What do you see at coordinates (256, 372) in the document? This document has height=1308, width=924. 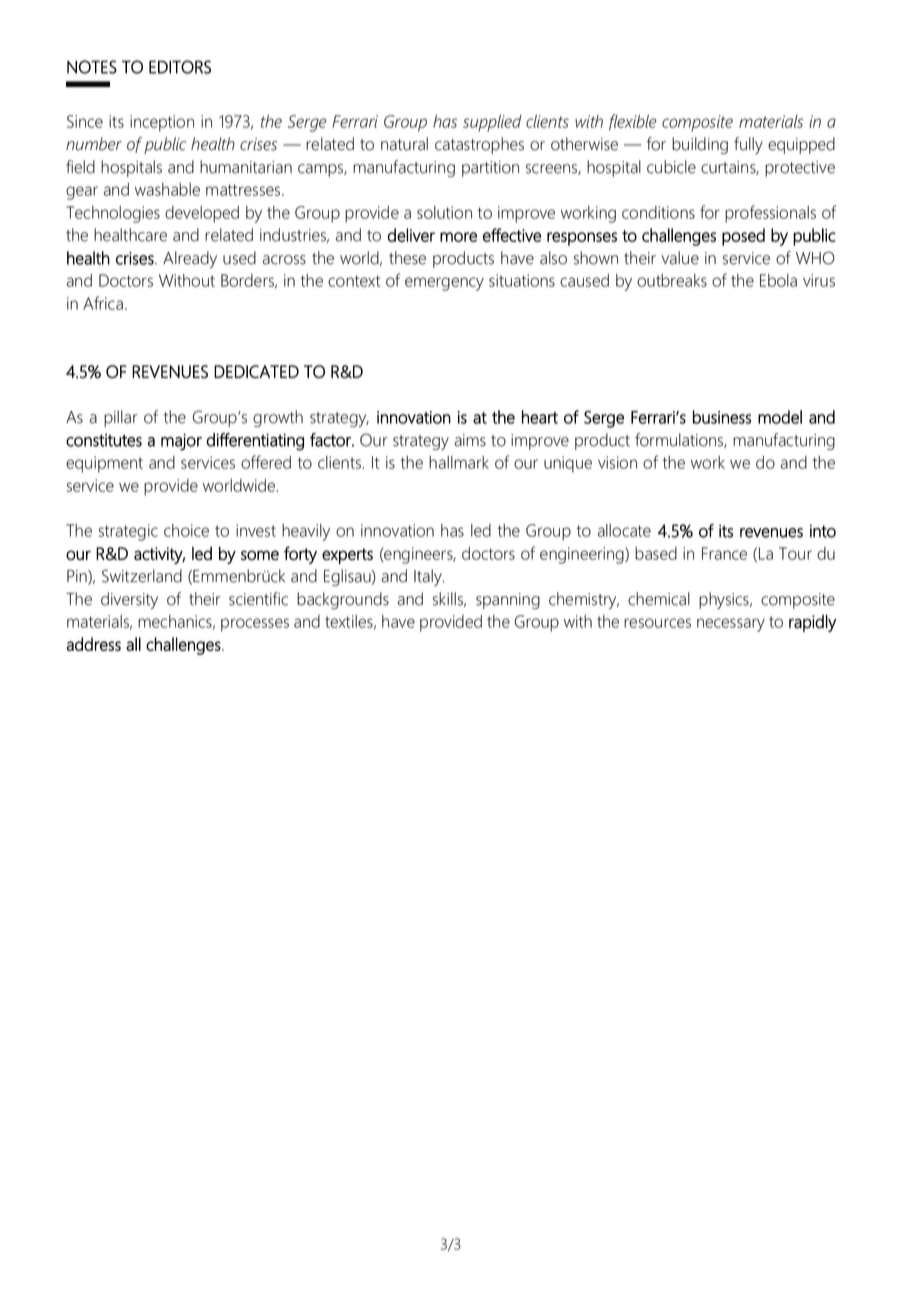 I see `DEDICATED` at bounding box center [256, 372].
